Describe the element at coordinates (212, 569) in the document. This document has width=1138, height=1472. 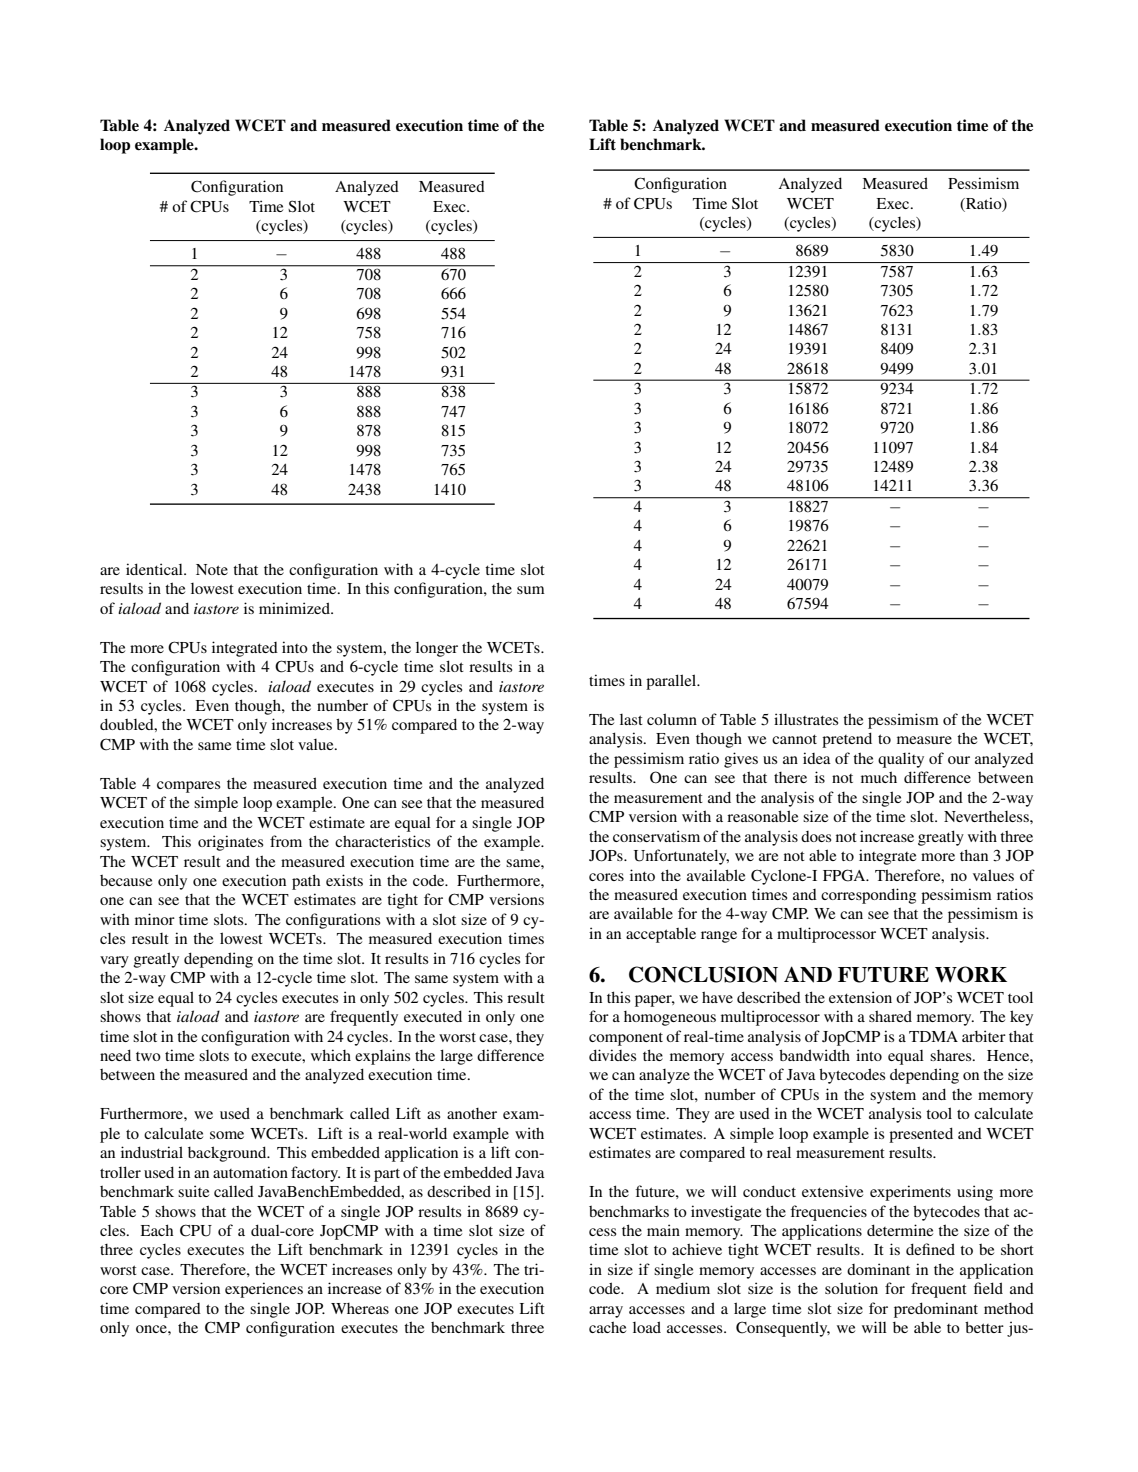
I see `Note` at that location.
